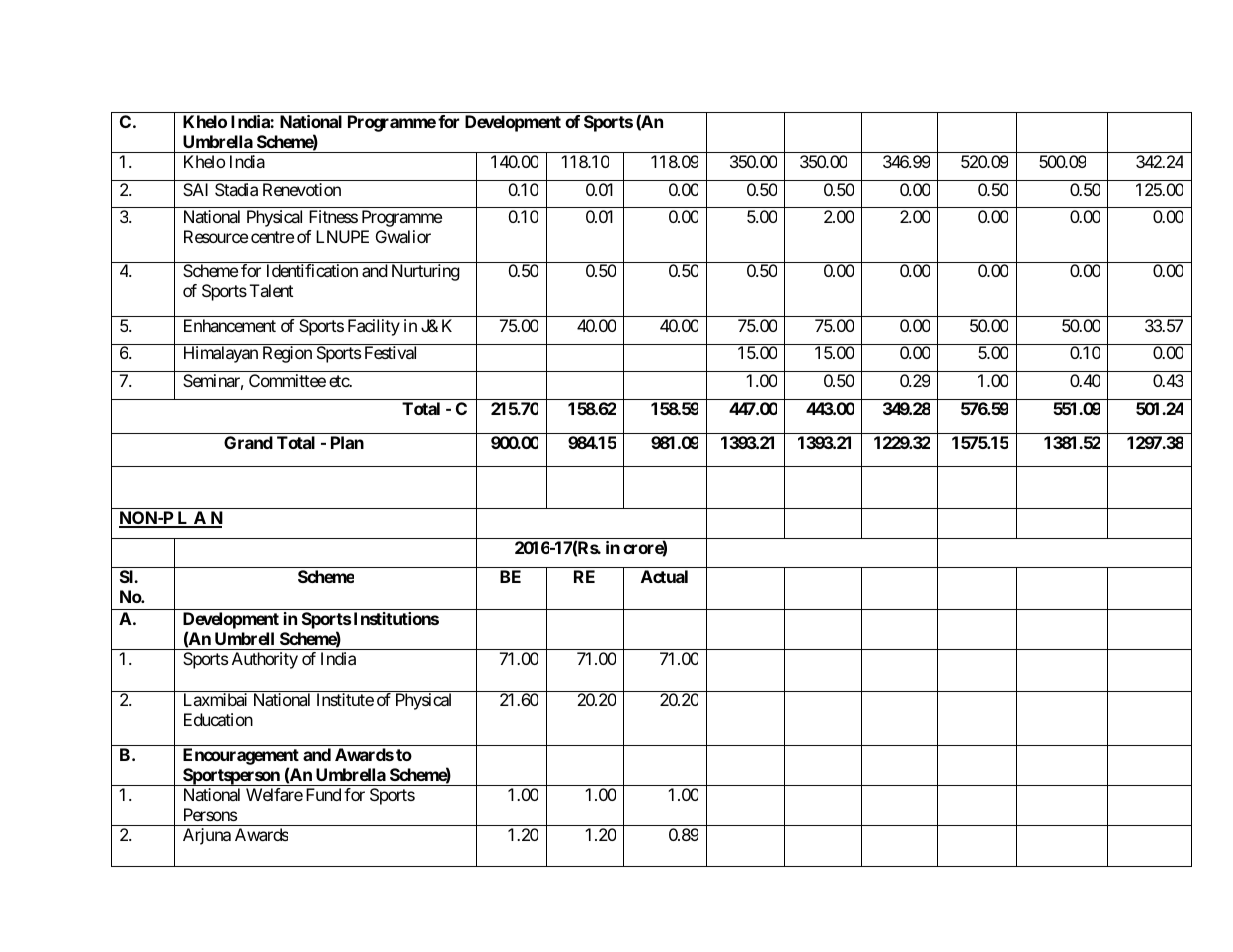 This document has height=952, width=1233. What do you see at coordinates (664, 576) in the document?
I see `Actual` at bounding box center [664, 576].
